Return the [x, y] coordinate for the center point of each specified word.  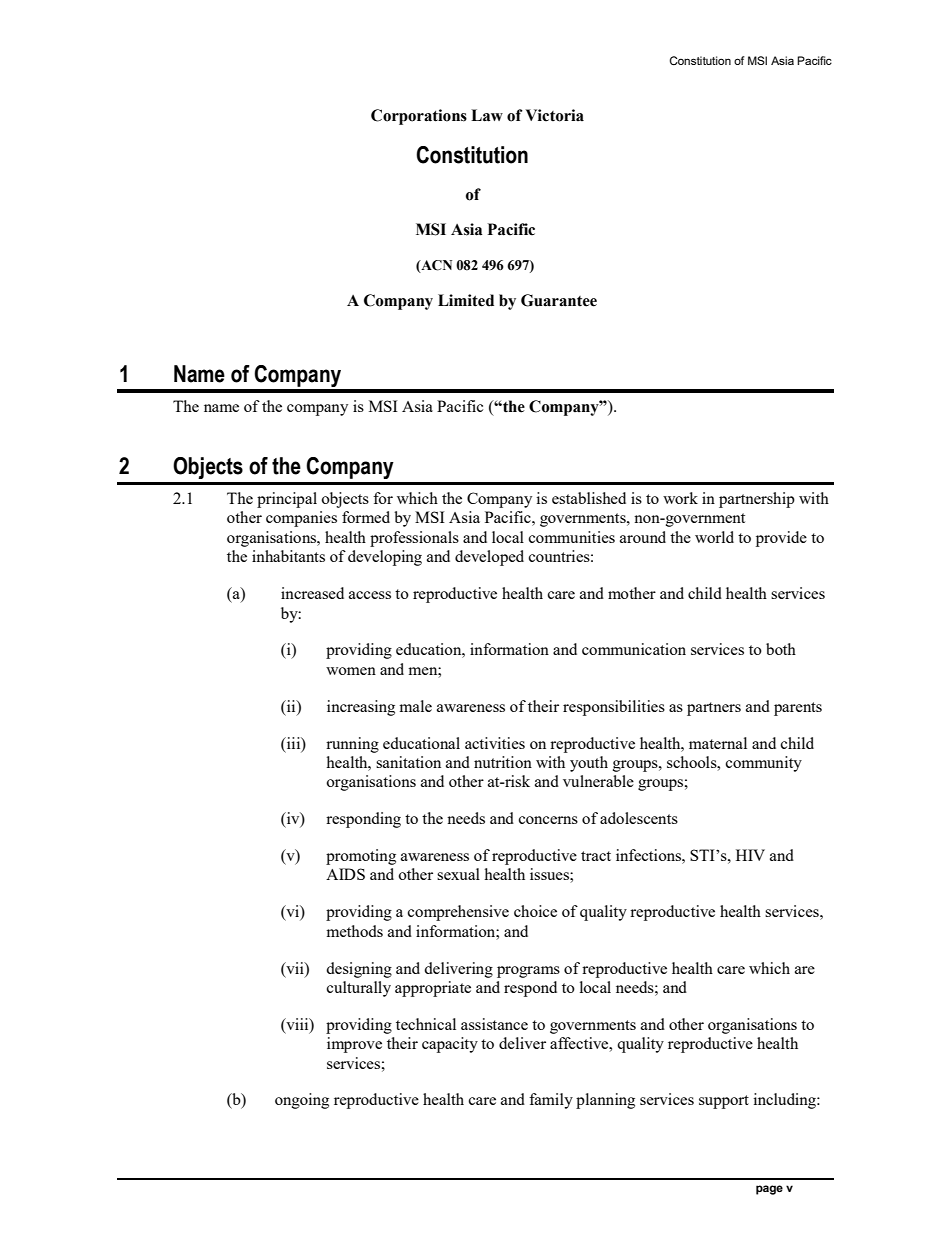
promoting [361, 857]
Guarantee [559, 300]
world [714, 537]
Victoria [555, 115]
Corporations [419, 117]
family [551, 1101]
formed [366, 517]
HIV [750, 855]
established [589, 498]
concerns [548, 820]
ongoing [302, 1101]
